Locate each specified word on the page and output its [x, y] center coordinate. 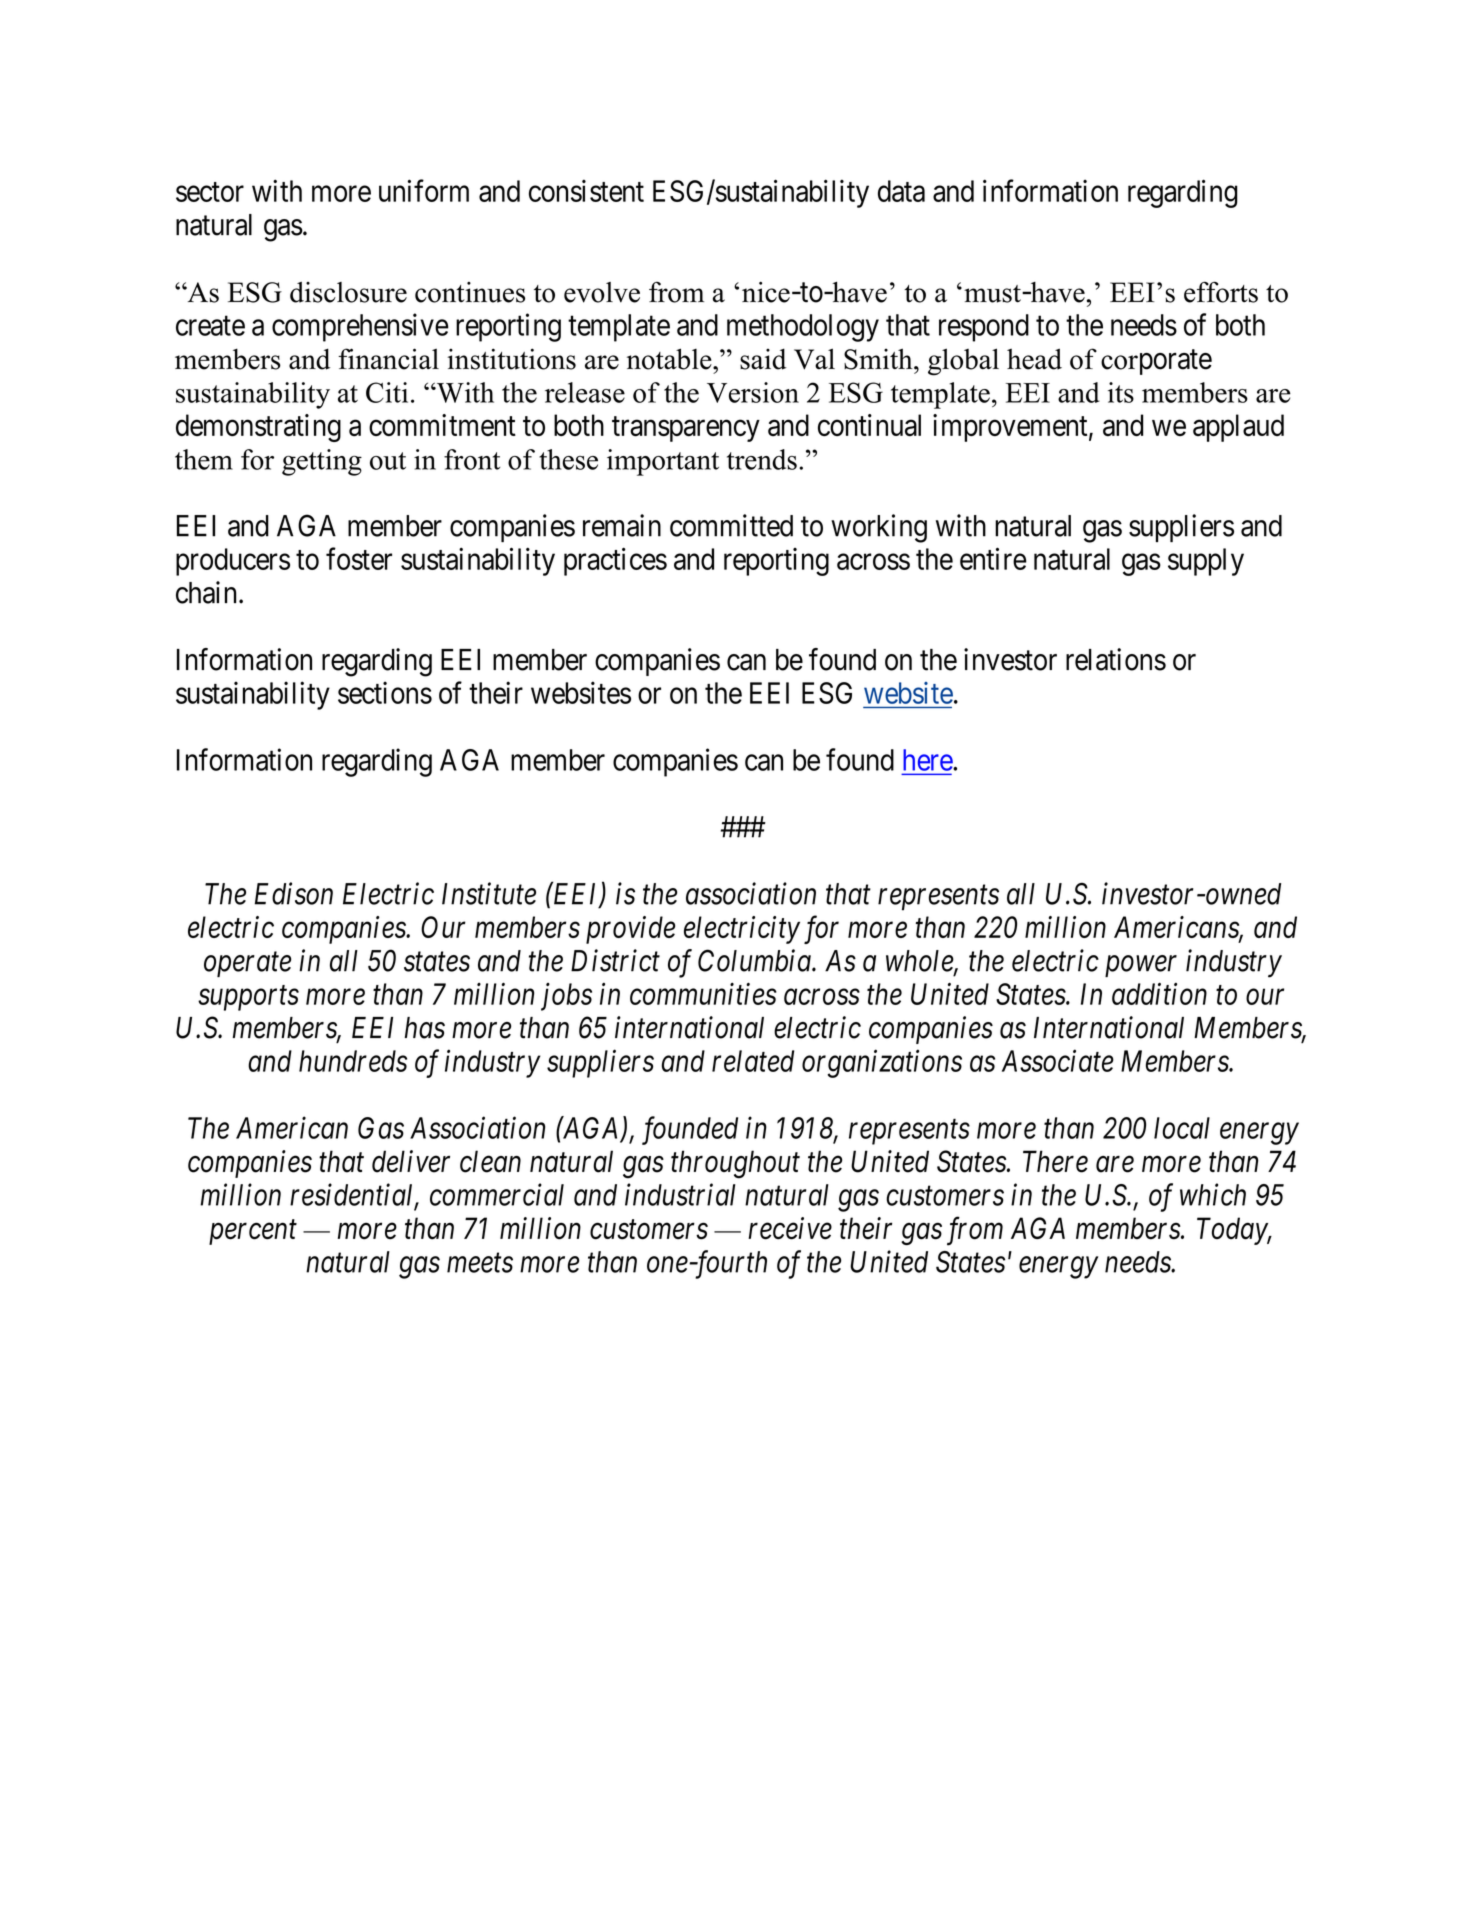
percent [253, 1233]
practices [615, 561]
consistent [586, 191]
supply [1206, 562]
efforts [1221, 292]
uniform [424, 190]
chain [206, 592]
